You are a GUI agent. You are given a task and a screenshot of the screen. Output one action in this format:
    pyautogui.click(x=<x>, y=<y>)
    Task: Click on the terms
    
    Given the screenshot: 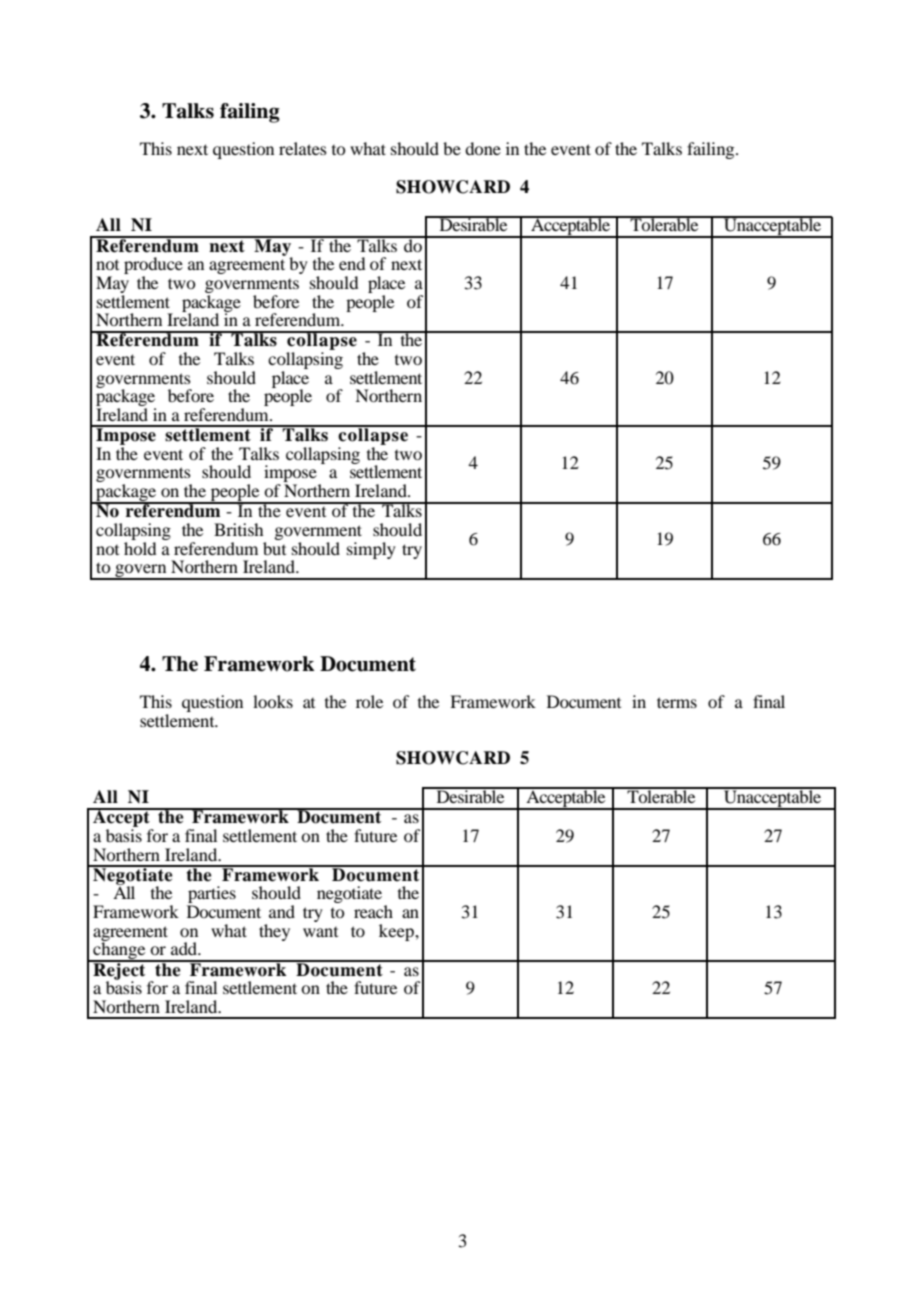 What is the action you would take?
    pyautogui.click(x=677, y=702)
